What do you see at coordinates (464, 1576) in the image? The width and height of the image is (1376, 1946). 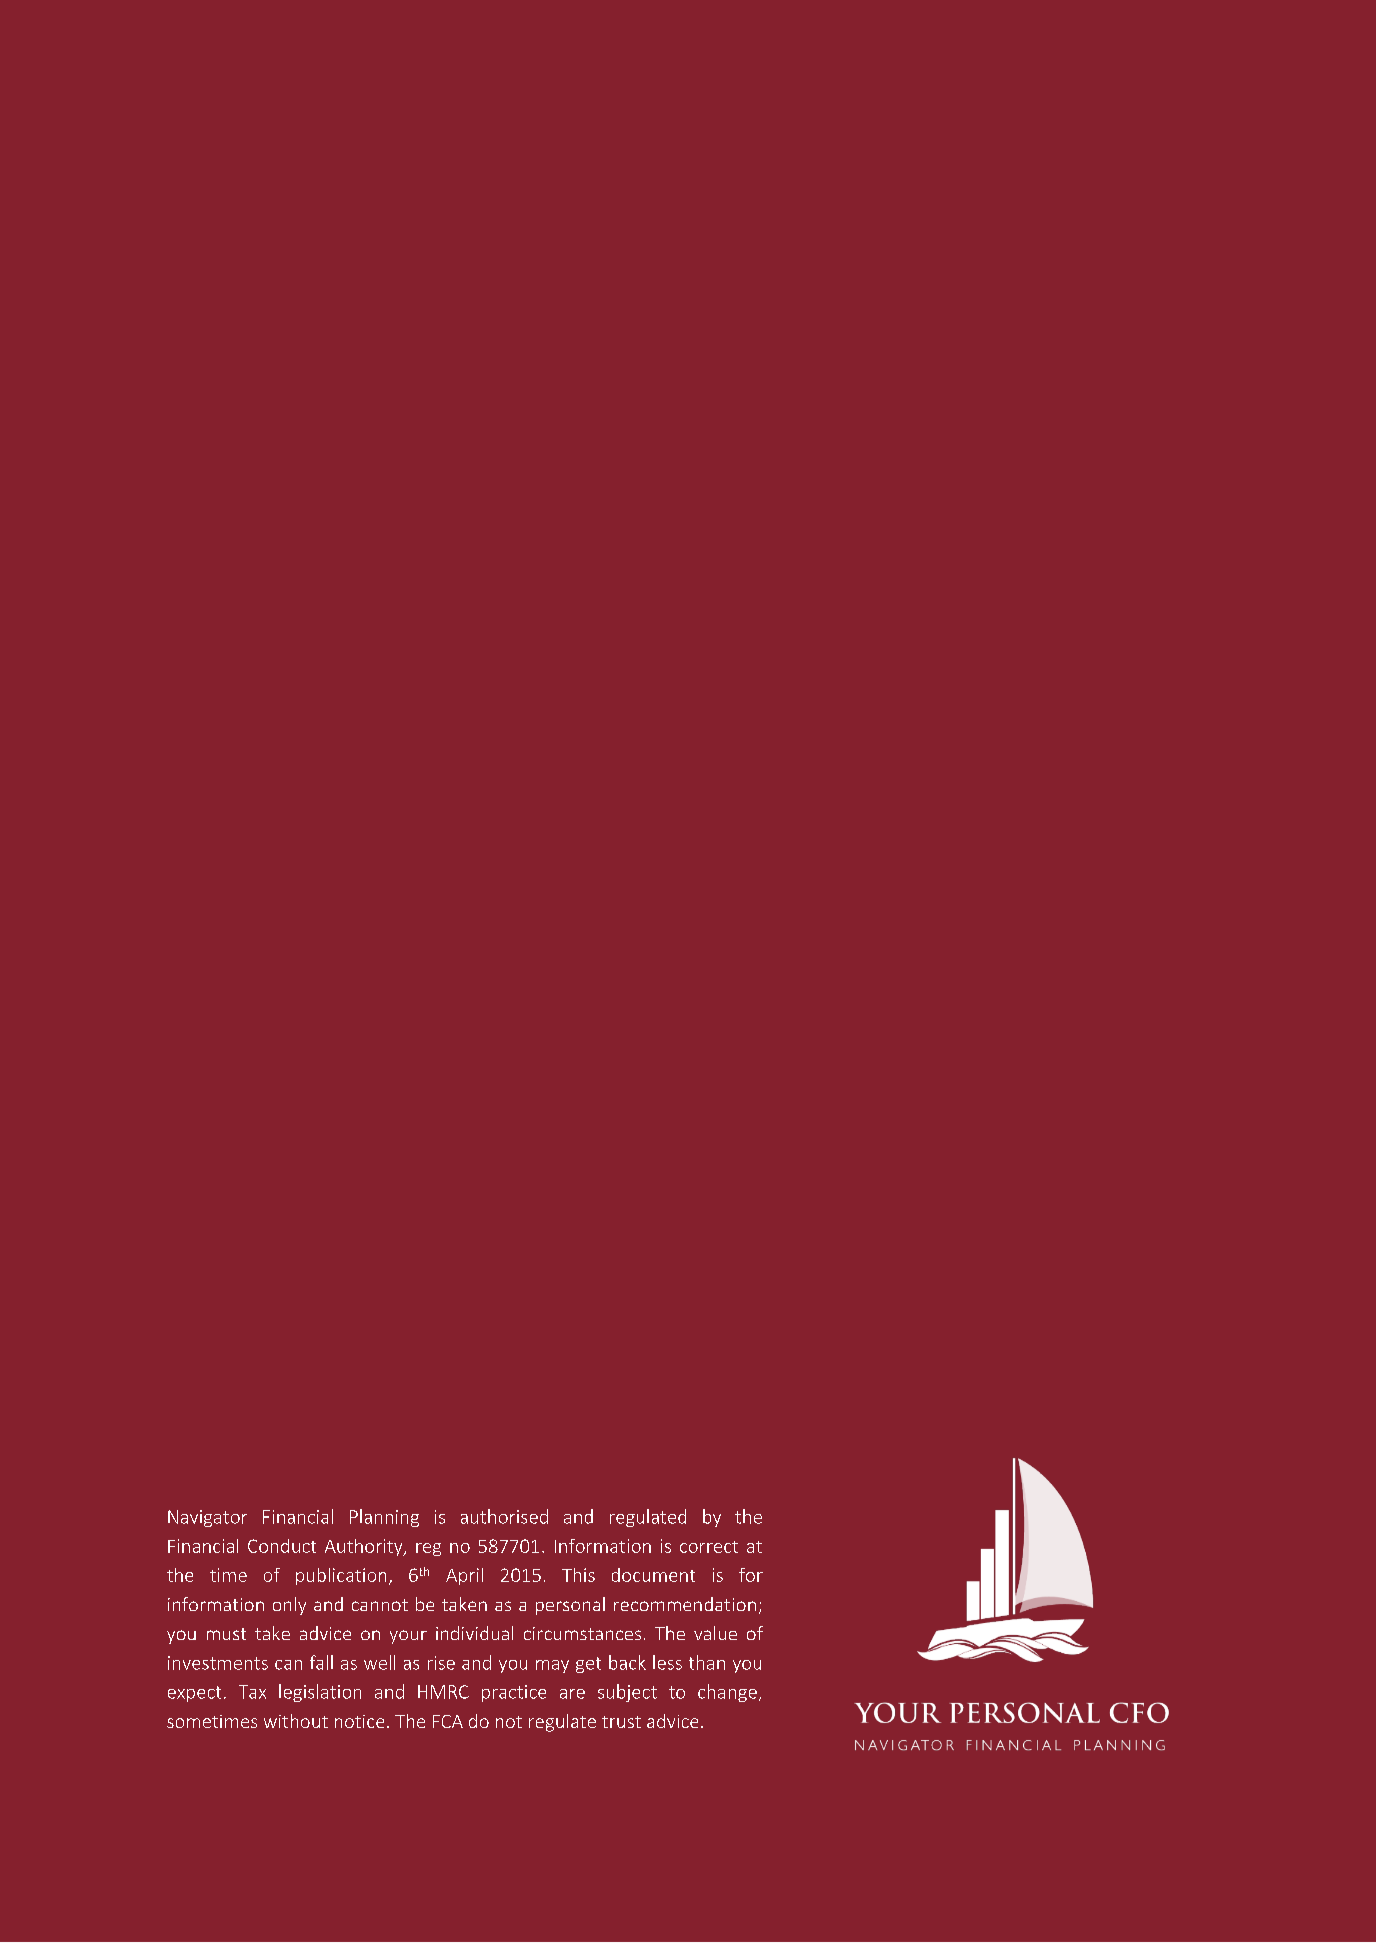 I see `April` at bounding box center [464, 1576].
